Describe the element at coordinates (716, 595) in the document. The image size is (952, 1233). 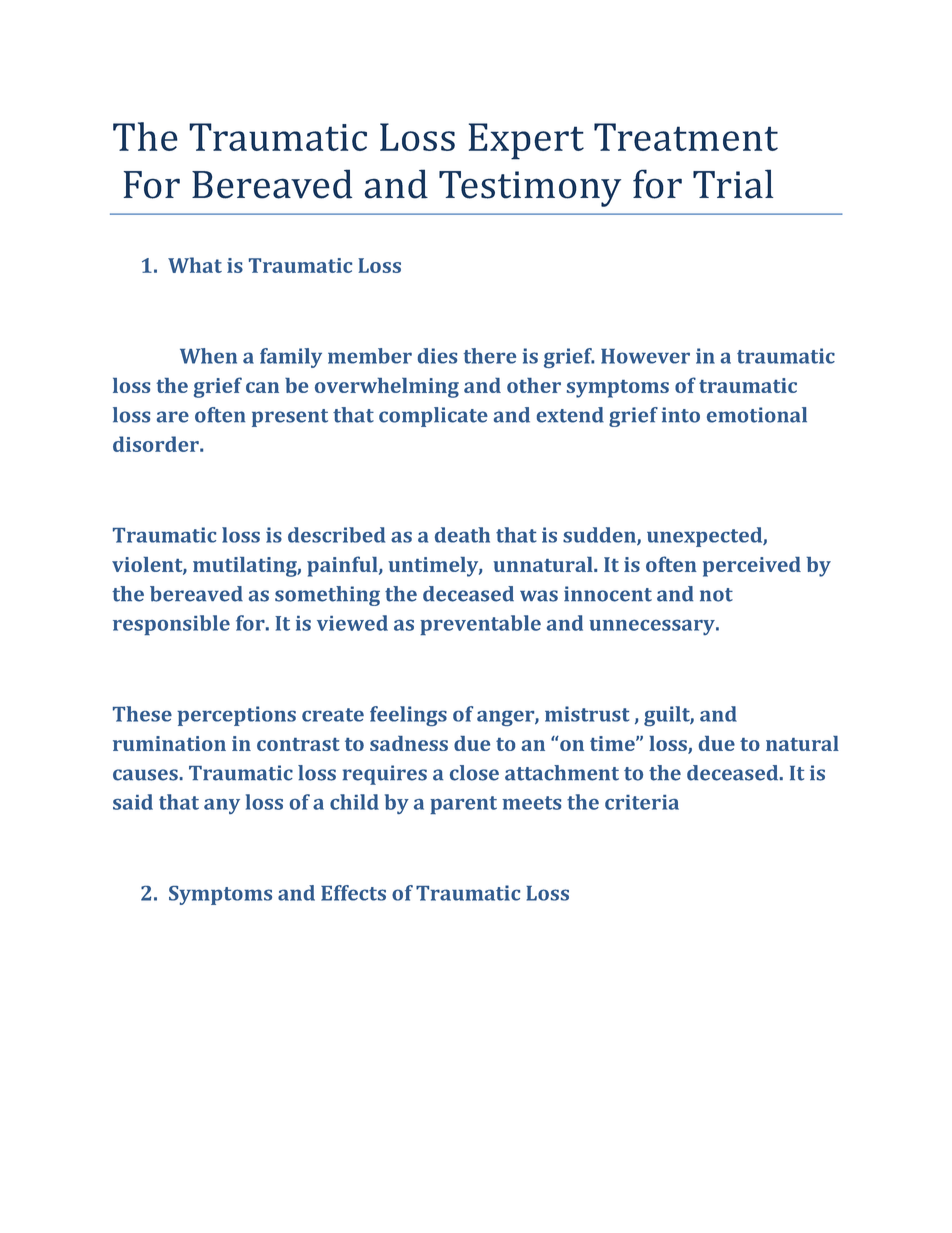
I see `not` at that location.
